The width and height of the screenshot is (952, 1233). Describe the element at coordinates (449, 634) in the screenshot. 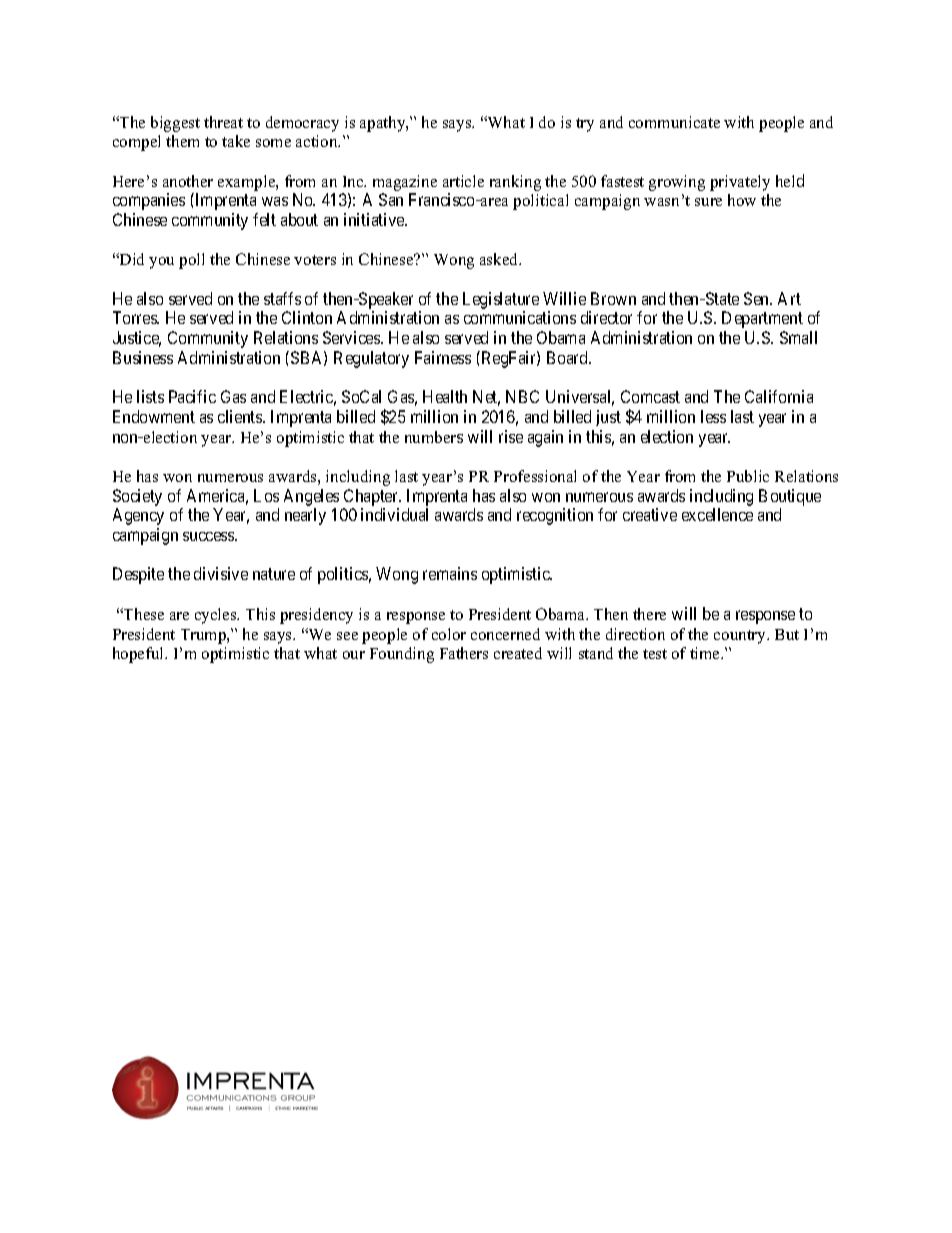

I see `color` at that location.
